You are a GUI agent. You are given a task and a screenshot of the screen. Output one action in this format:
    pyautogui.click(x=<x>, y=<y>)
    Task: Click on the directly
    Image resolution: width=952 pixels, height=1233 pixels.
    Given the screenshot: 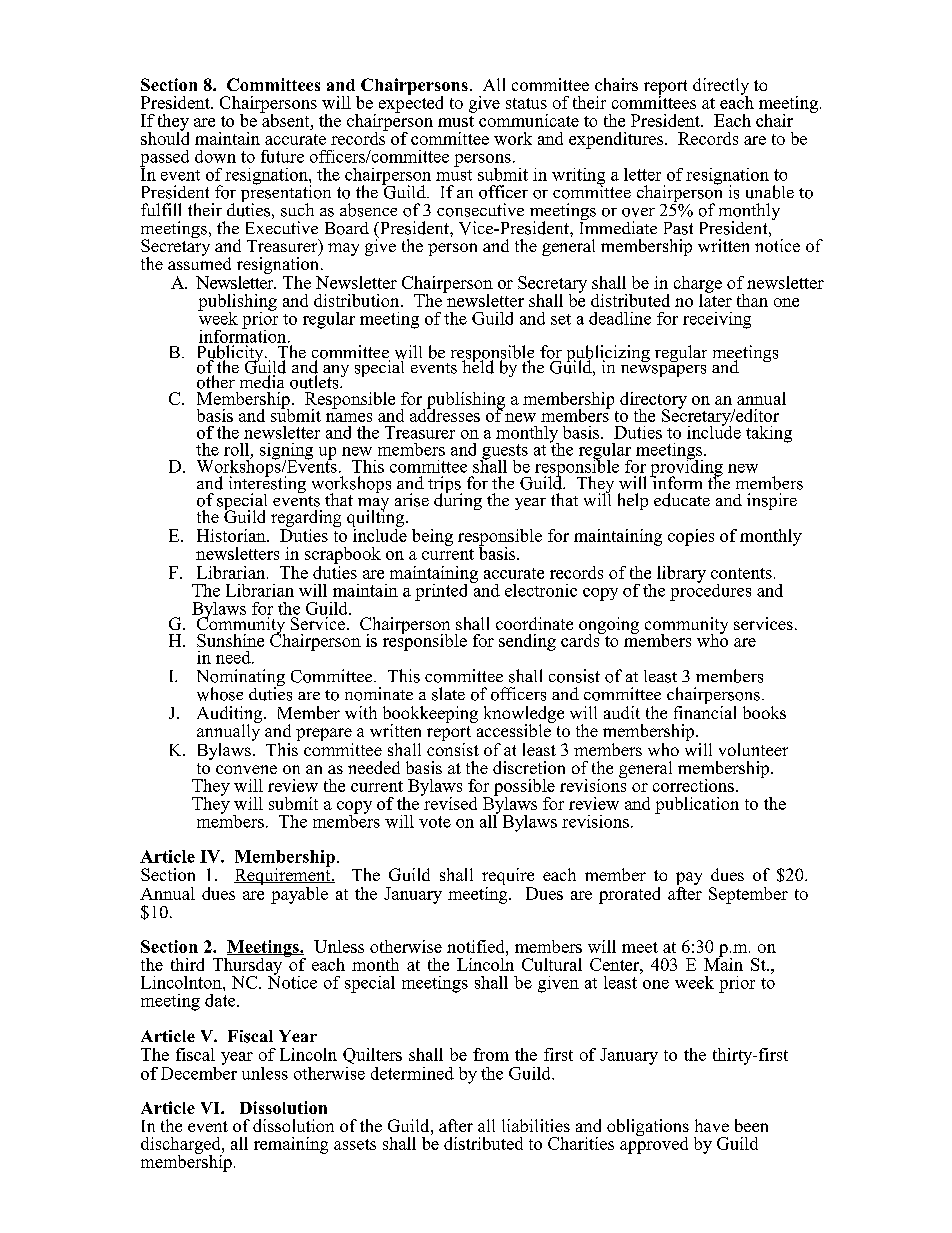 What is the action you would take?
    pyautogui.click(x=721, y=87)
